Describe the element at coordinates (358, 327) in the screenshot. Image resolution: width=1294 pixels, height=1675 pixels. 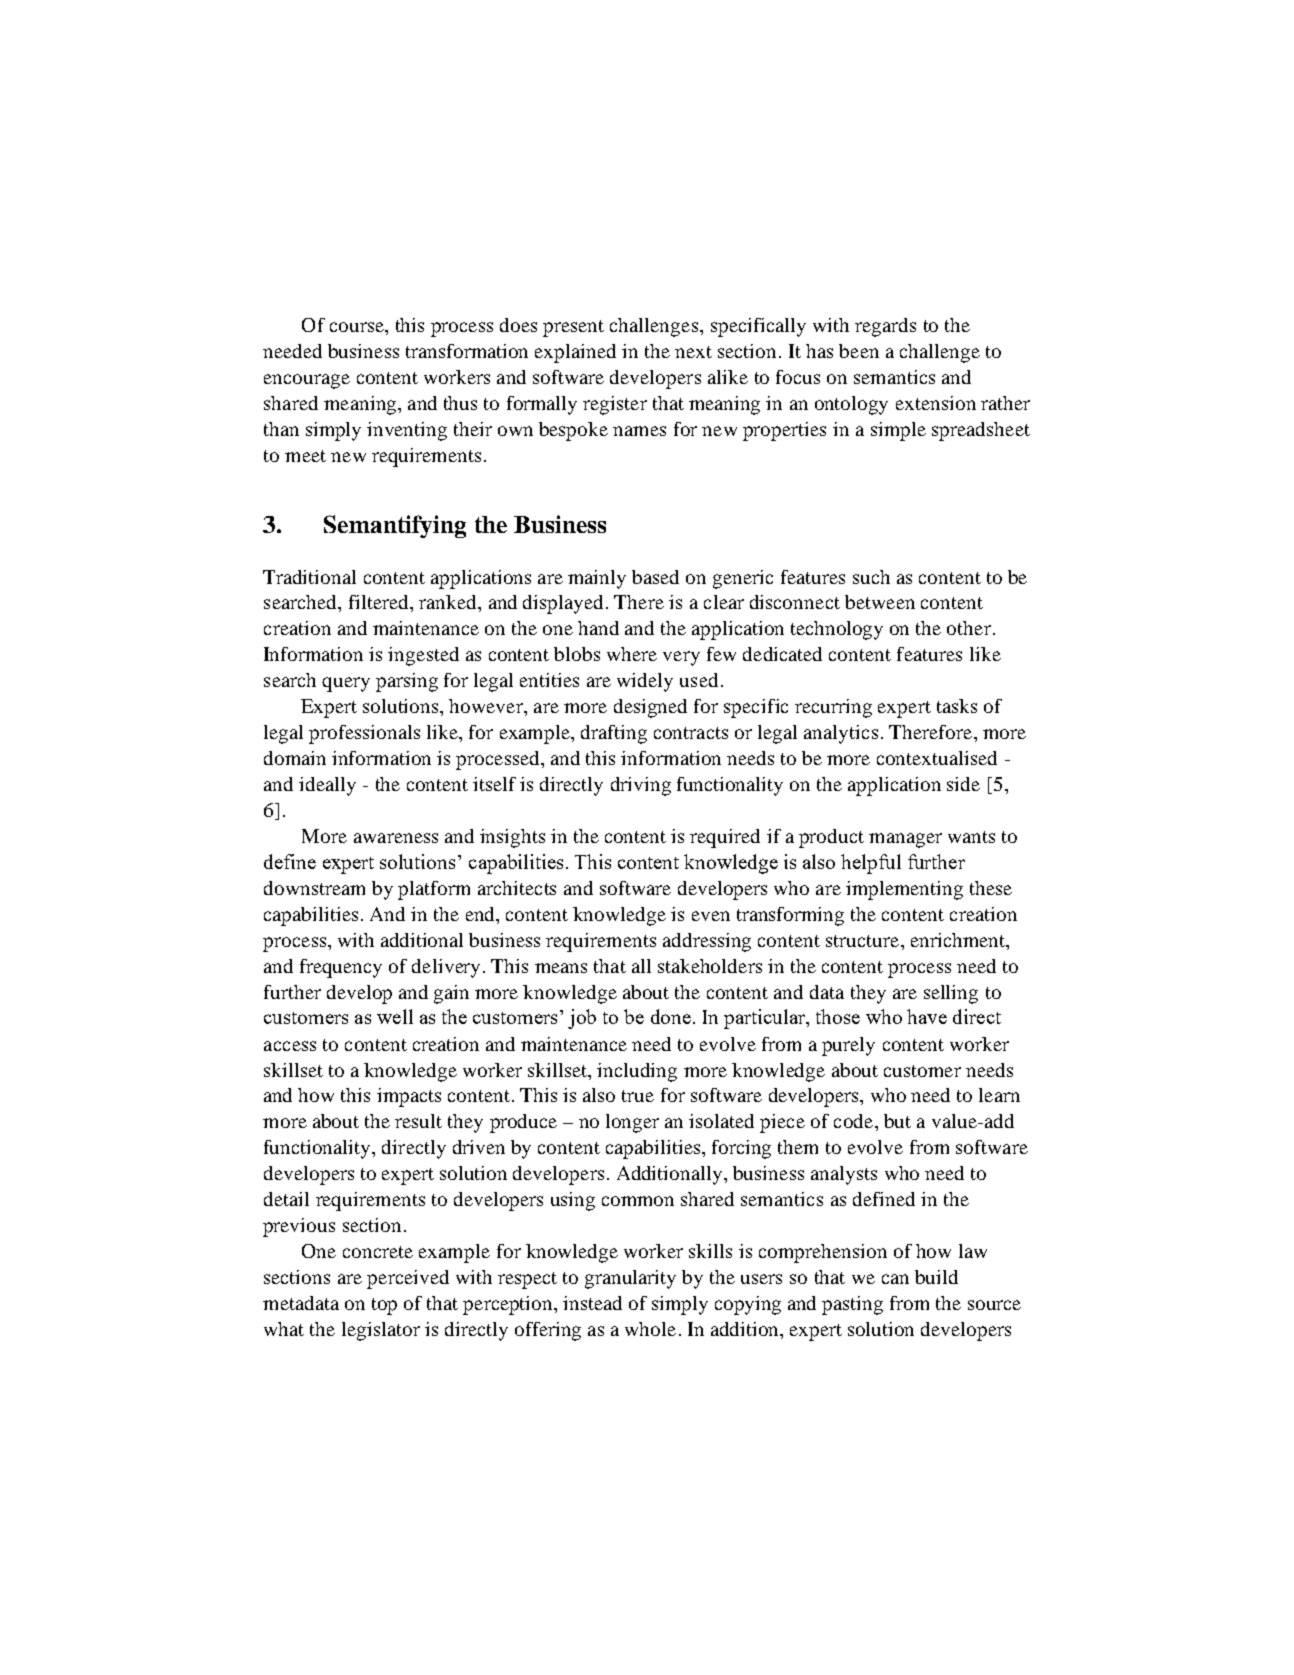
I see `course` at that location.
